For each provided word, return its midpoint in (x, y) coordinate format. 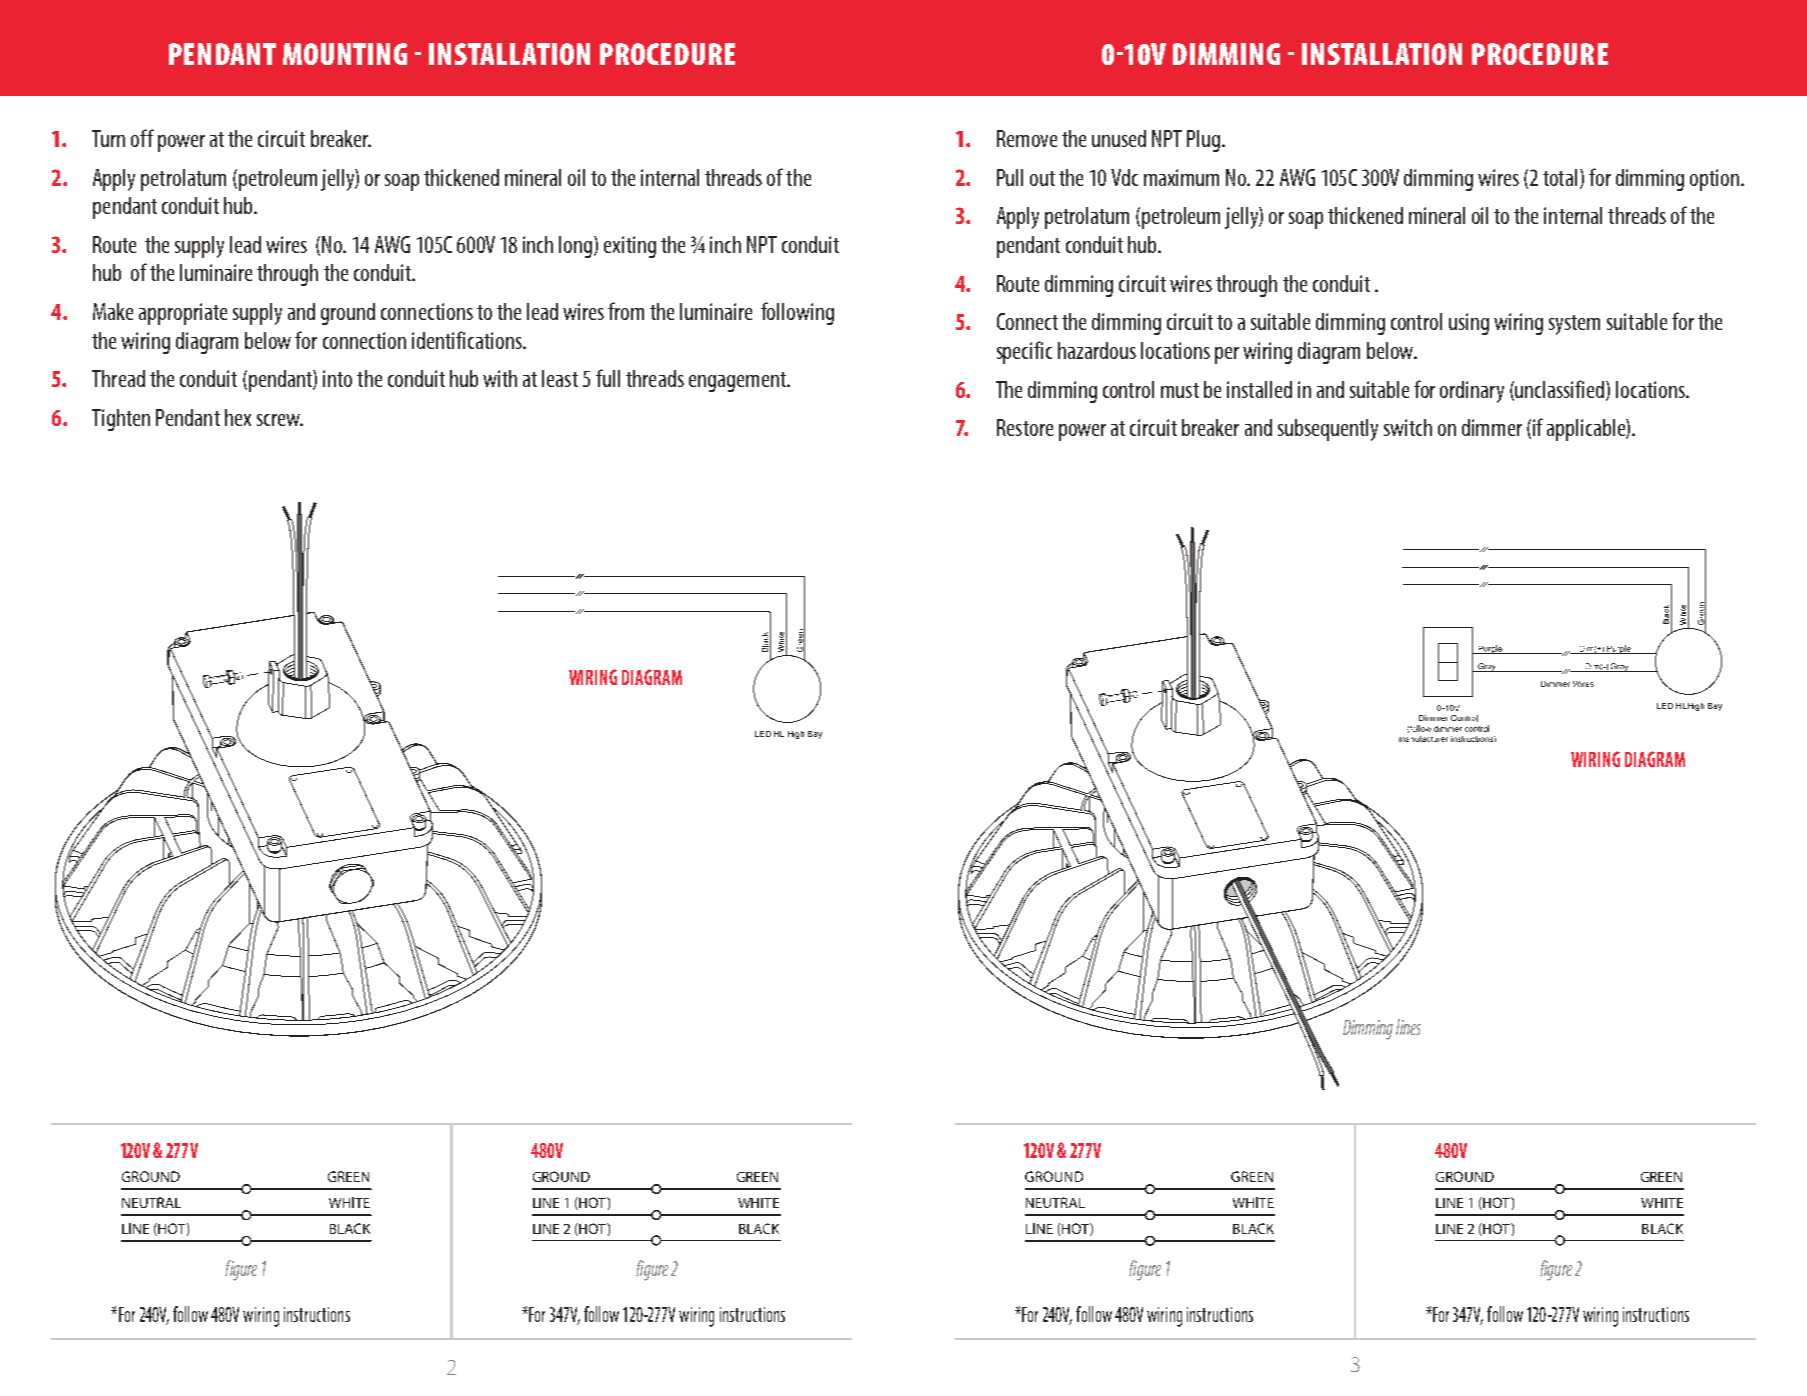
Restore (1025, 427)
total (1562, 178)
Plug (1203, 141)
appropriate (183, 314)
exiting (630, 247)
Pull (1010, 177)
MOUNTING (345, 54)
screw (280, 420)
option (1714, 180)
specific (1024, 352)
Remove (1027, 138)
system (1574, 325)
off (142, 138)
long (577, 247)
